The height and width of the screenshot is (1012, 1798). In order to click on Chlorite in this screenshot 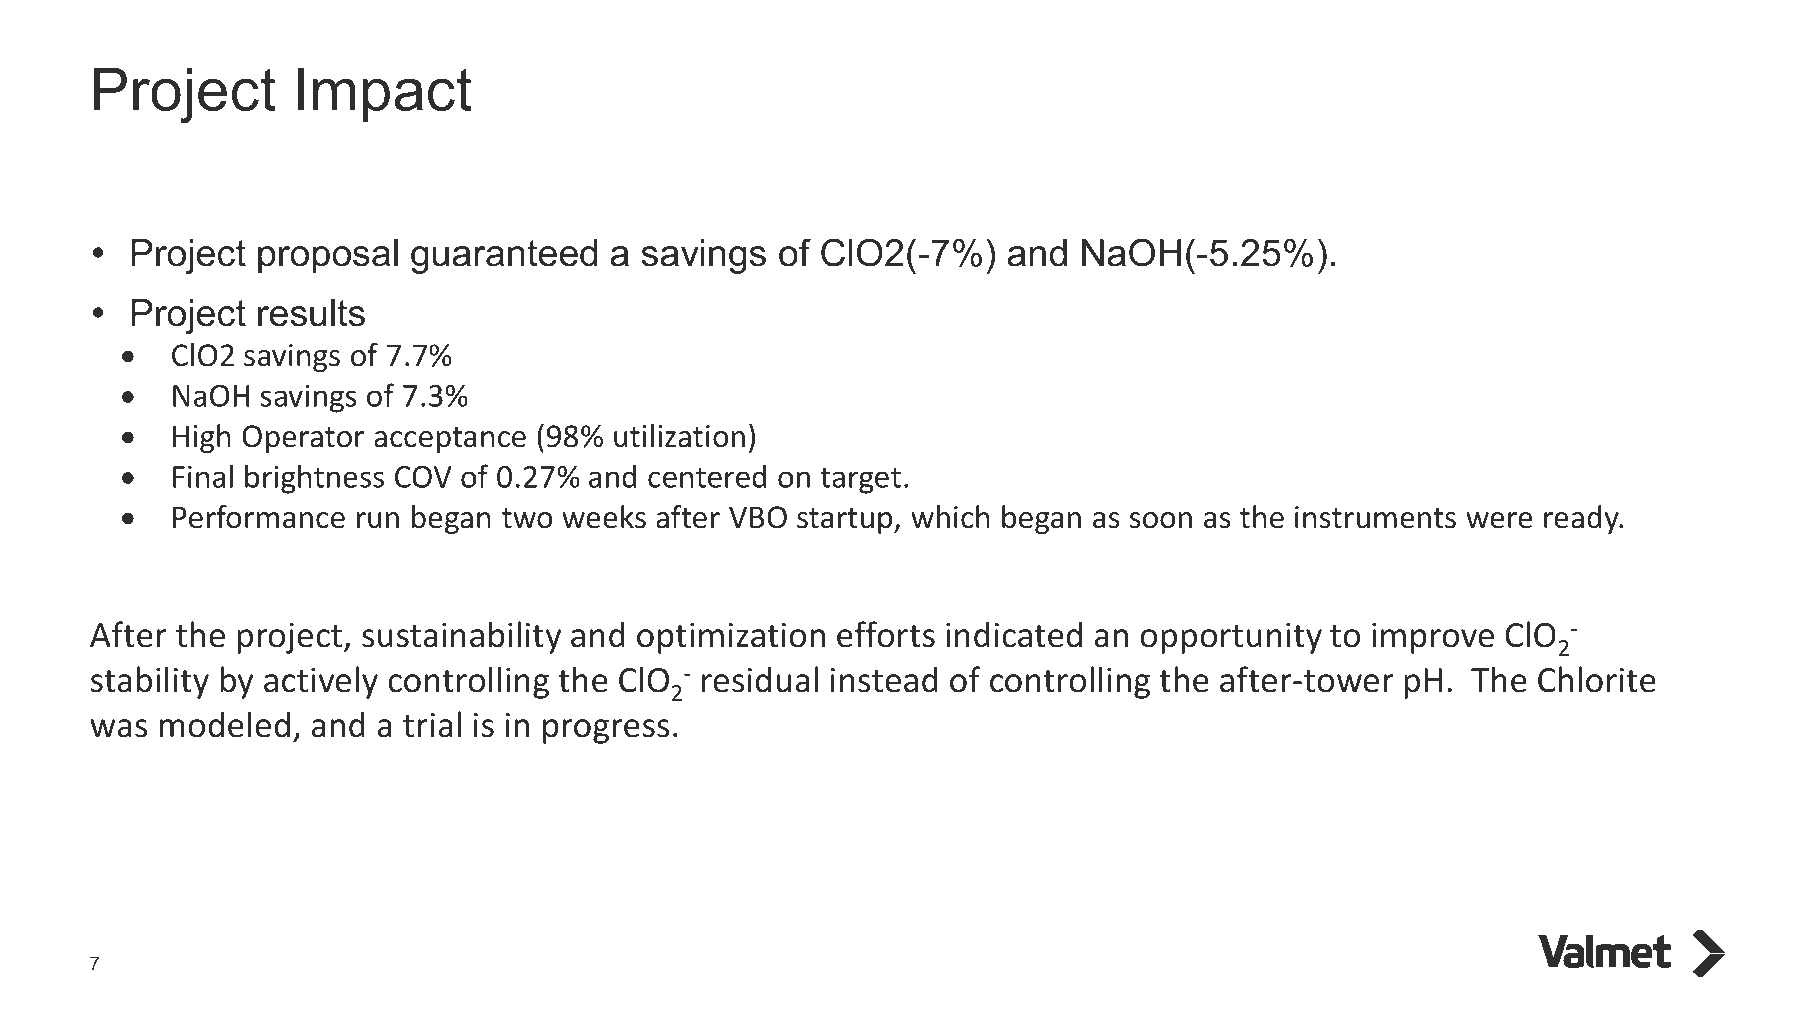, I will do `click(1597, 679)`.
